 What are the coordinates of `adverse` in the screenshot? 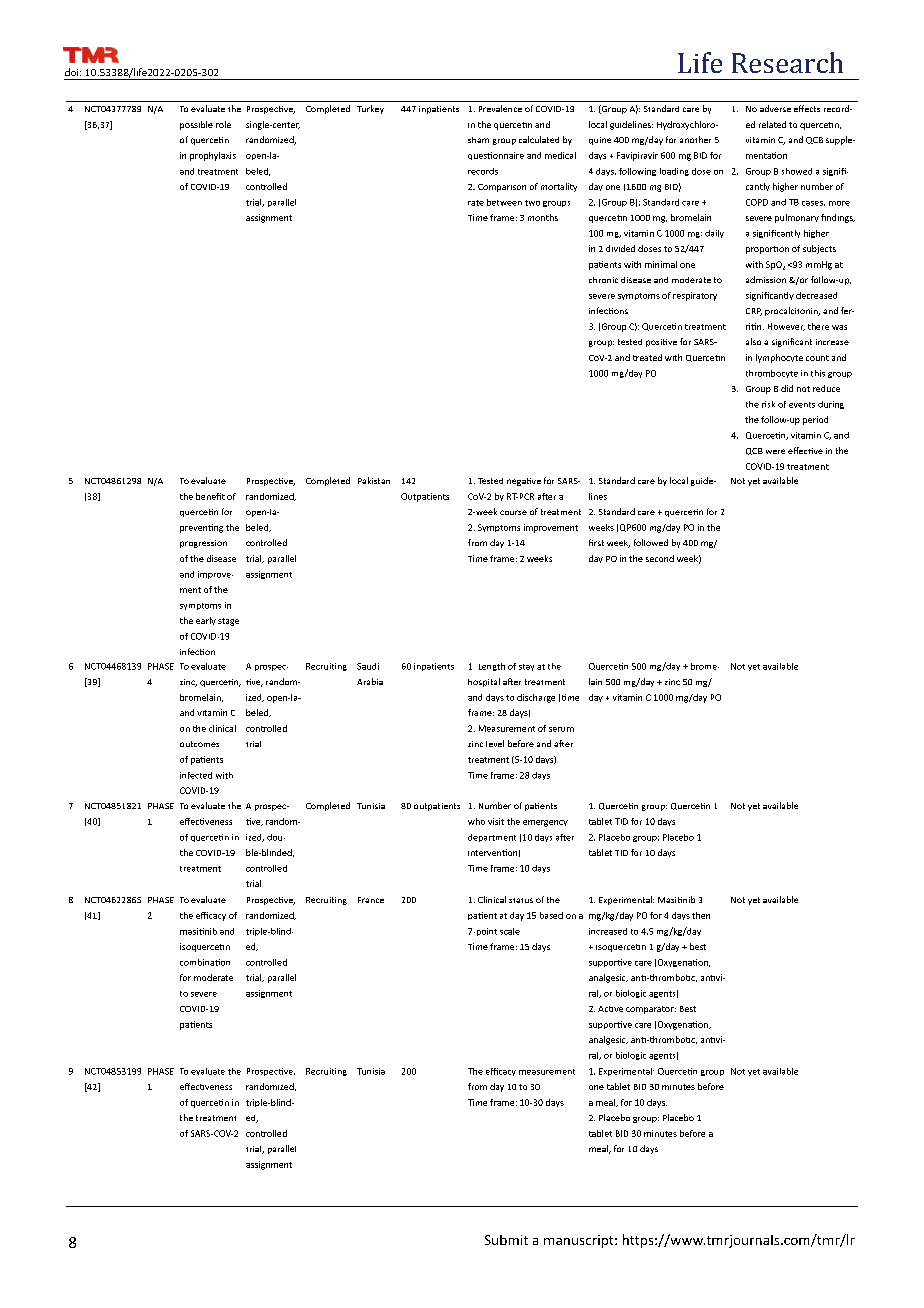 It's located at (775, 108).
